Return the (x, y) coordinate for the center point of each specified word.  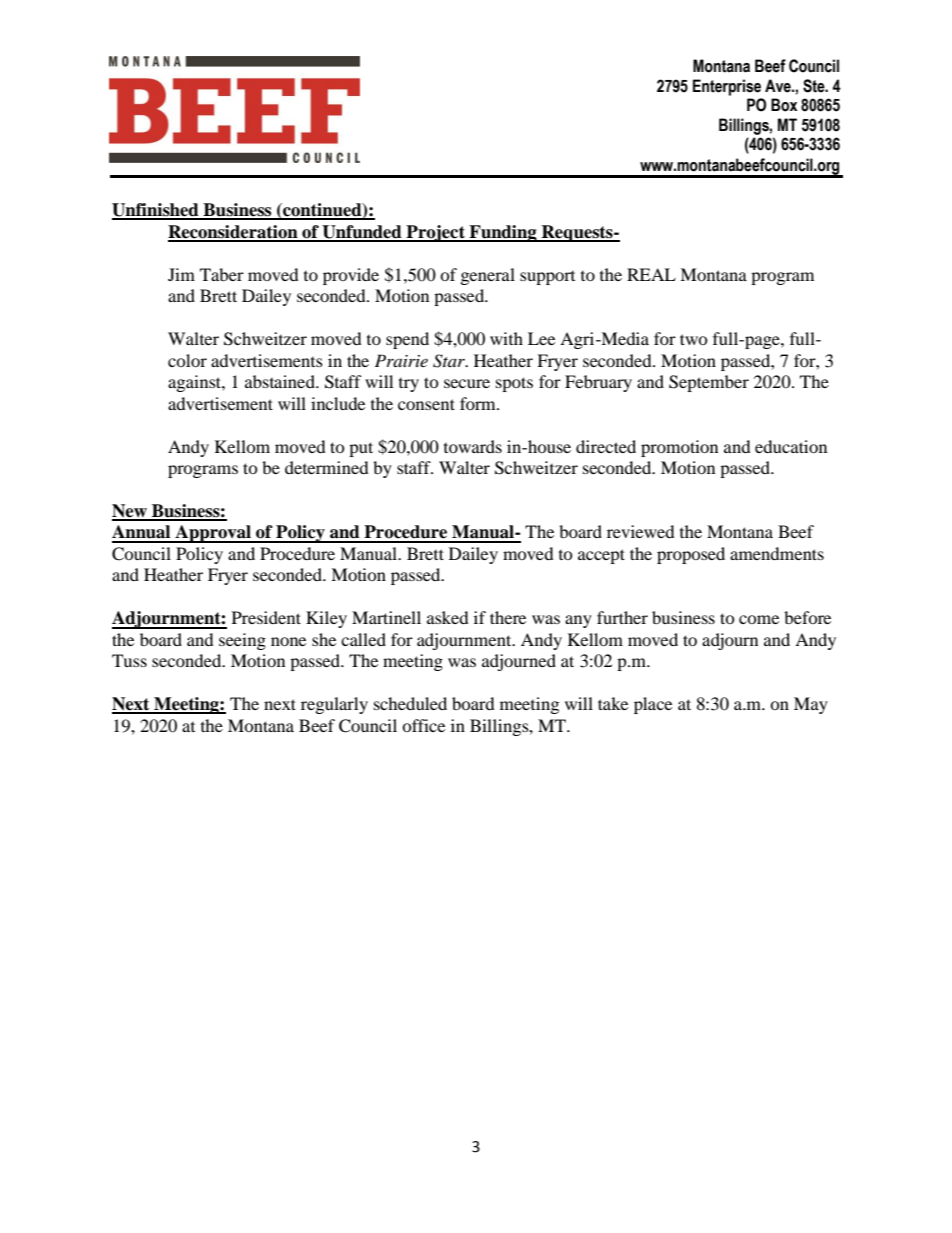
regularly (334, 705)
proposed (691, 555)
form (479, 403)
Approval (213, 534)
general (488, 276)
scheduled (410, 703)
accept (601, 556)
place (653, 705)
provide (351, 276)
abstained (281, 381)
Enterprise (727, 87)
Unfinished (156, 211)
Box (784, 105)
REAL (651, 274)
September (709, 383)
